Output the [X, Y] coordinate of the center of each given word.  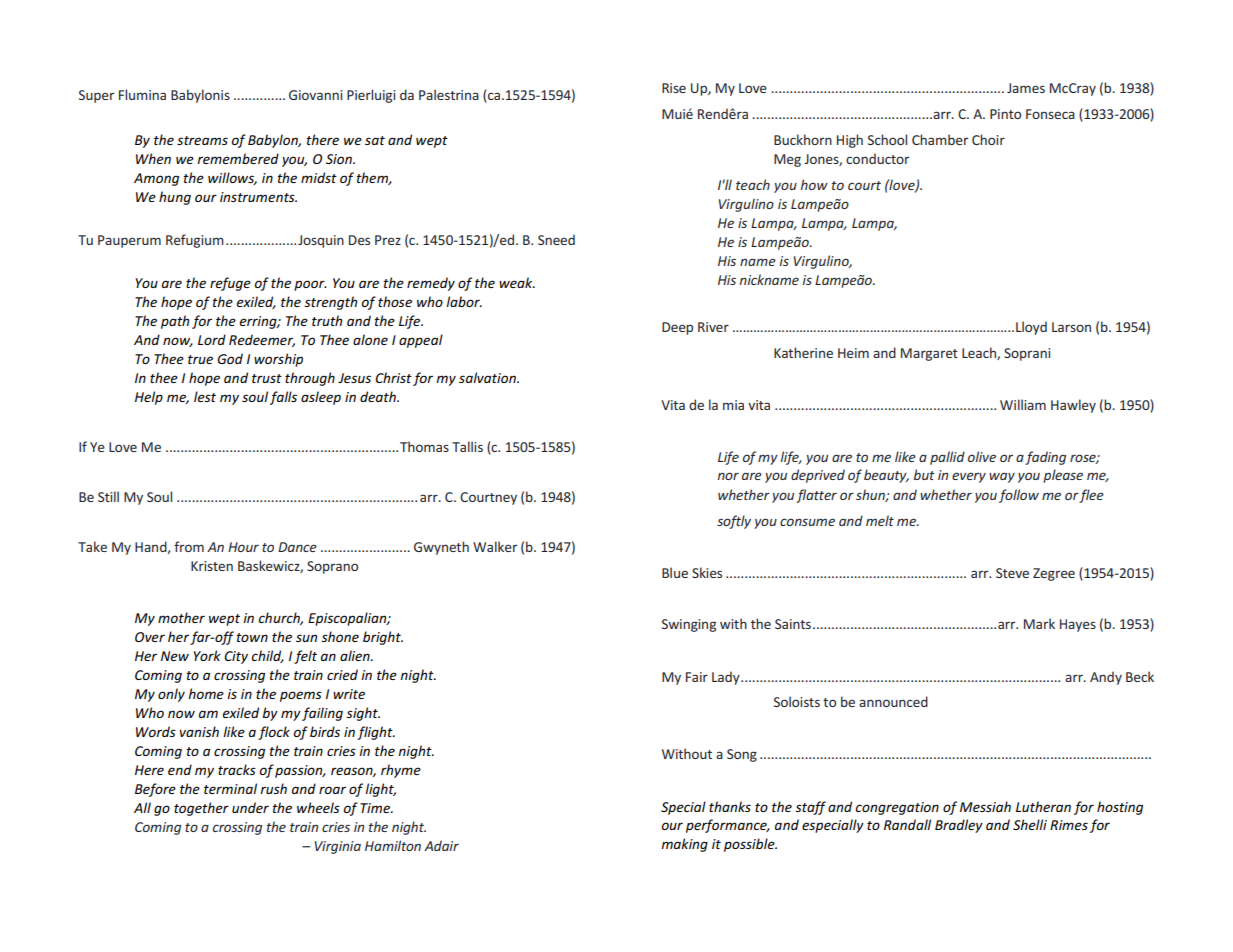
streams [202, 140]
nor [728, 476]
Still [108, 496]
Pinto [1005, 114]
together [201, 809]
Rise [674, 88]
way [1002, 478]
